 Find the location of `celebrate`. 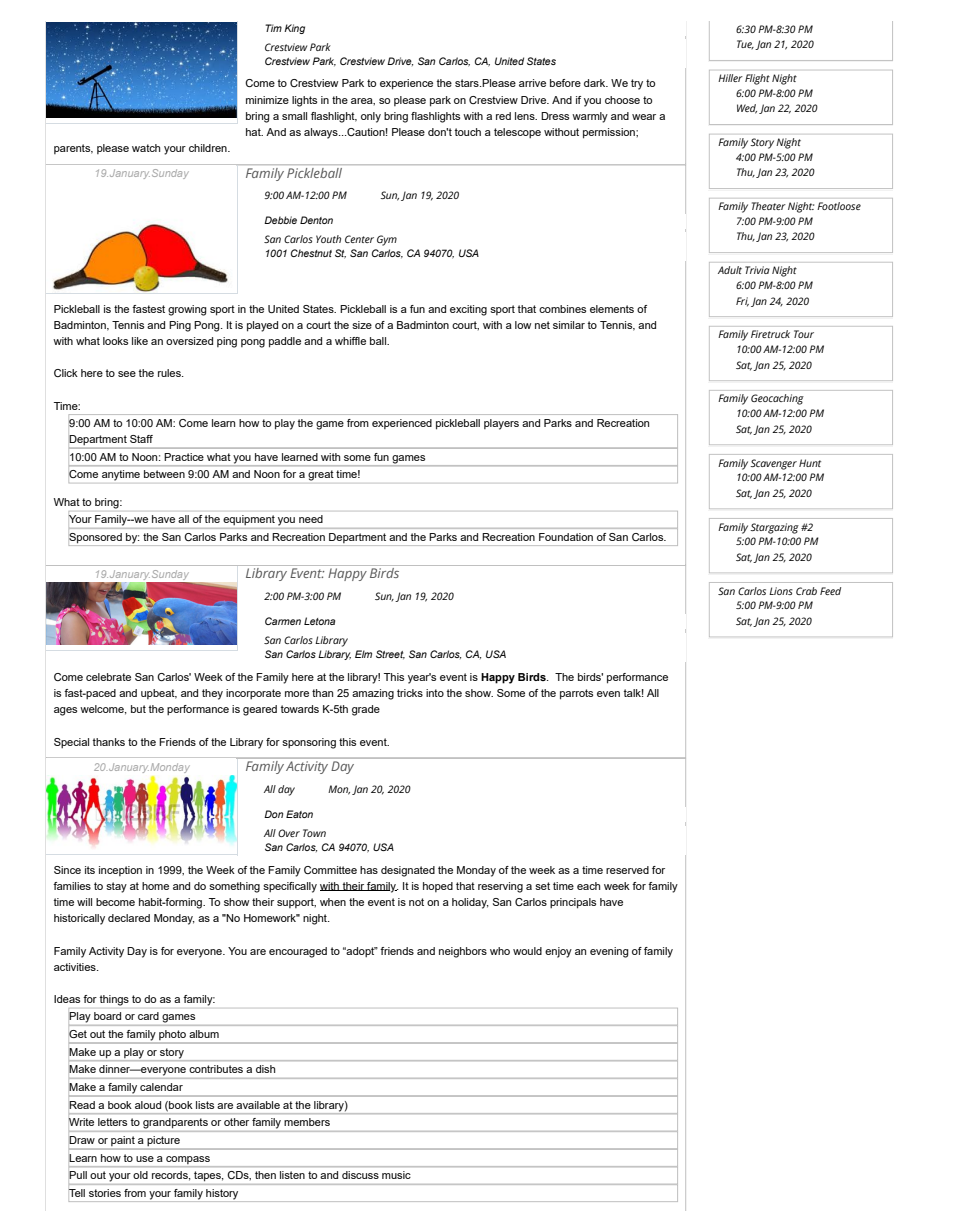

celebrate is located at coordinates (108, 677).
